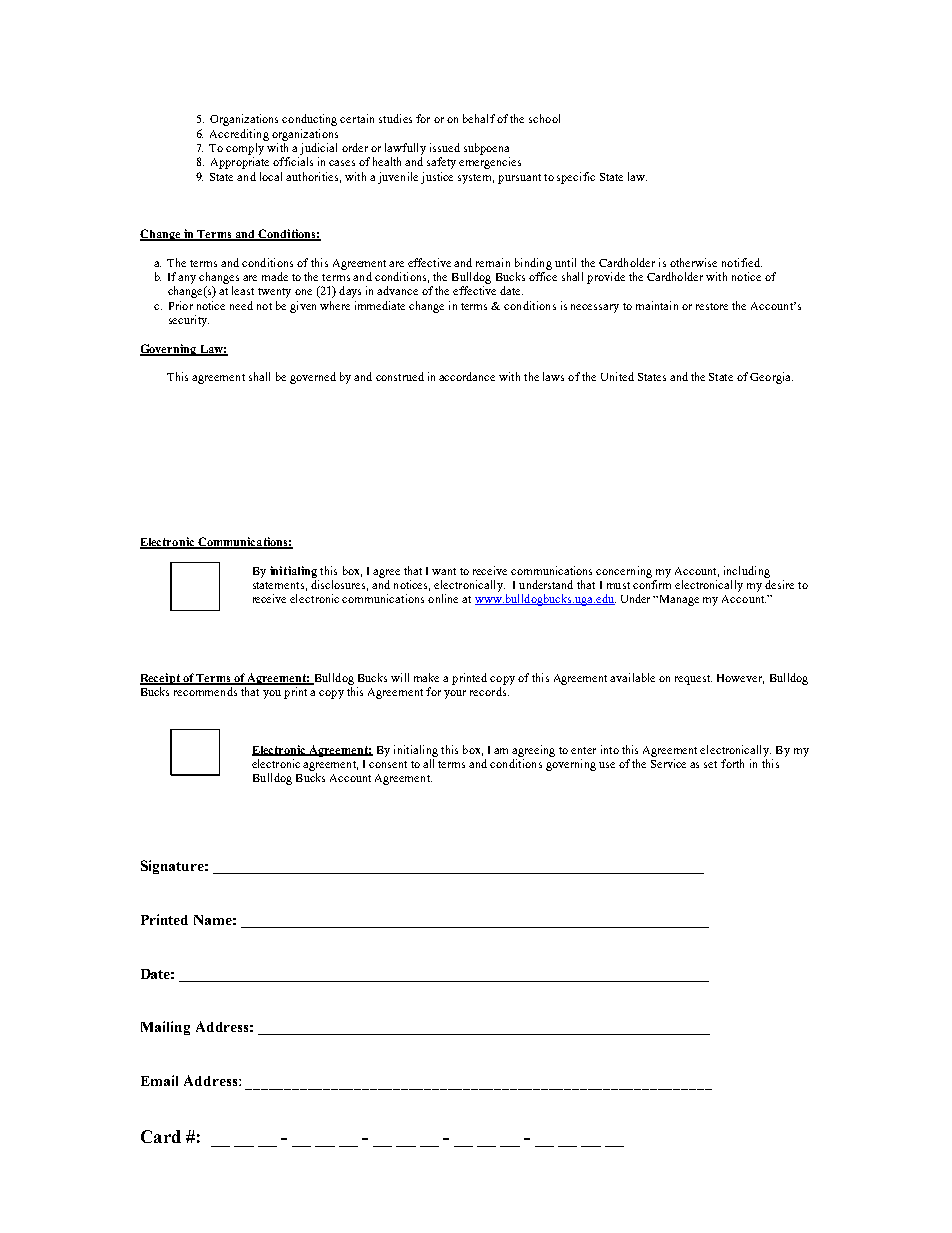 This image has width=952, height=1233. I want to click on comply, so click(245, 149).
